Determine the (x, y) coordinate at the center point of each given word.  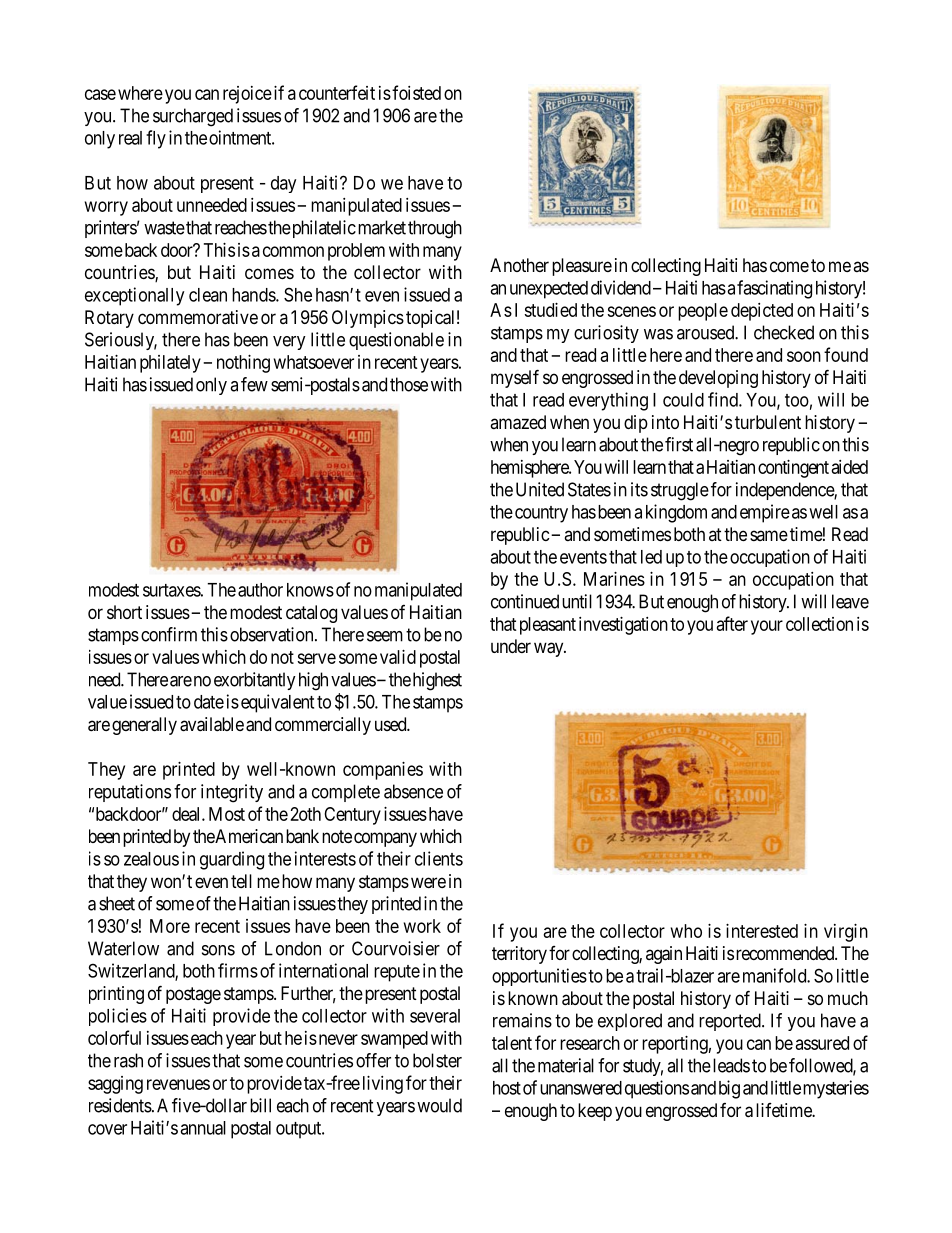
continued (525, 601)
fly (156, 139)
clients (439, 858)
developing (718, 379)
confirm (169, 634)
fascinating (774, 289)
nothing (243, 364)
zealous (151, 859)
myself (515, 378)
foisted (416, 92)
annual (203, 1128)
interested (762, 931)
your (767, 627)
